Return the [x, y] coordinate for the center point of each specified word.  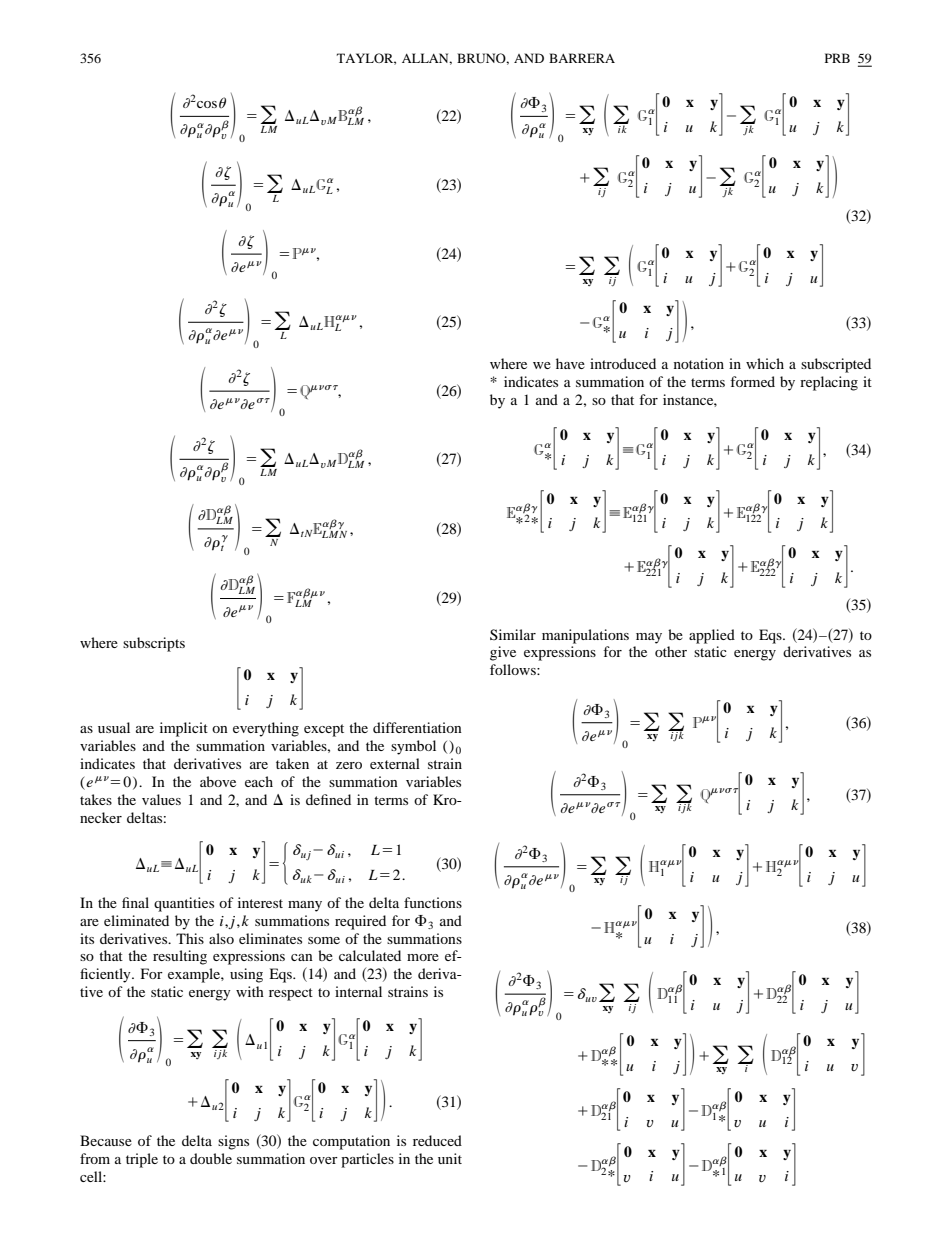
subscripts [154, 644]
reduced [437, 1140]
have [570, 363]
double [211, 1158]
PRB [837, 58]
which [765, 363]
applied [712, 636]
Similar [513, 634]
